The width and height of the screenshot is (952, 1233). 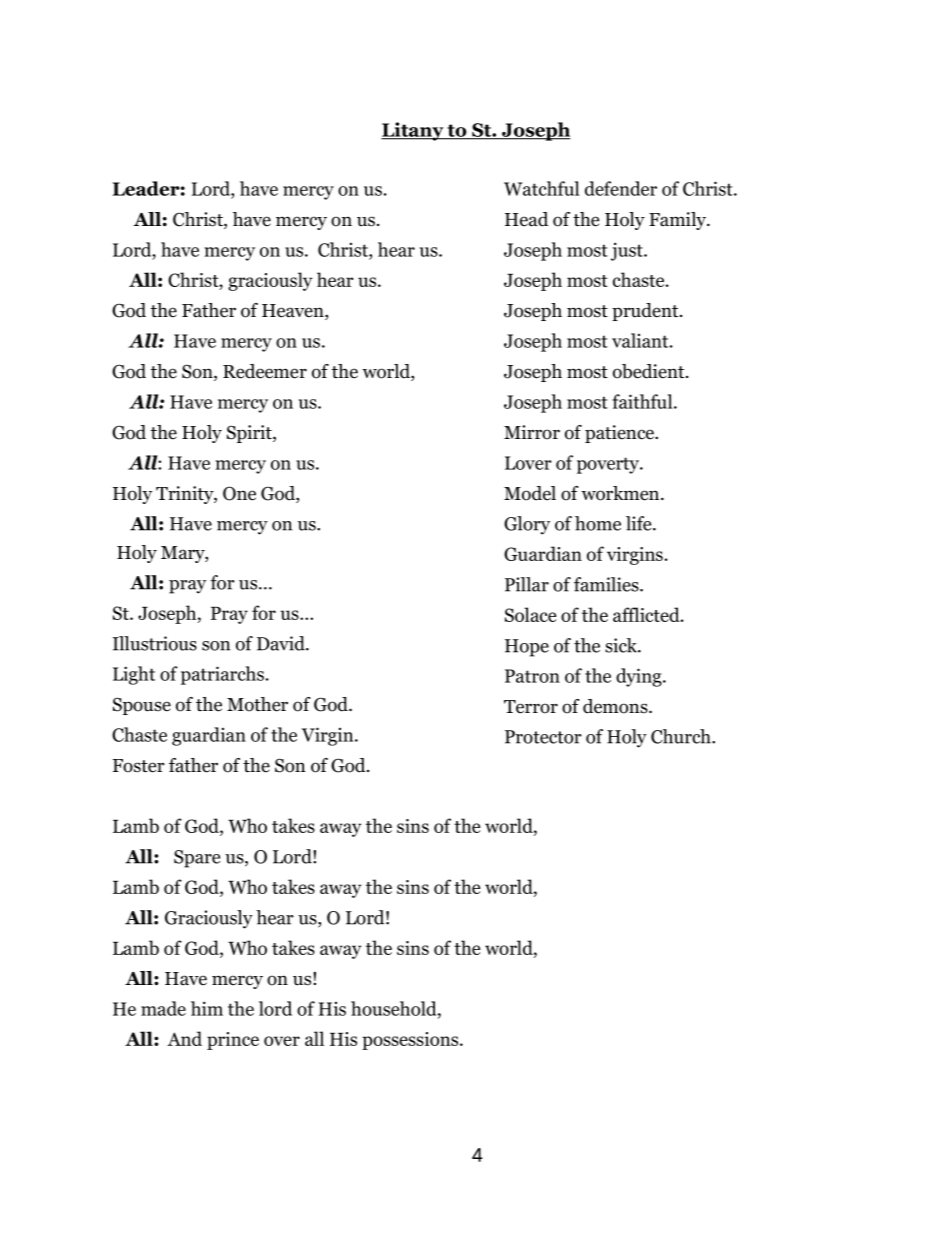 I want to click on Spirit, so click(x=250, y=434).
